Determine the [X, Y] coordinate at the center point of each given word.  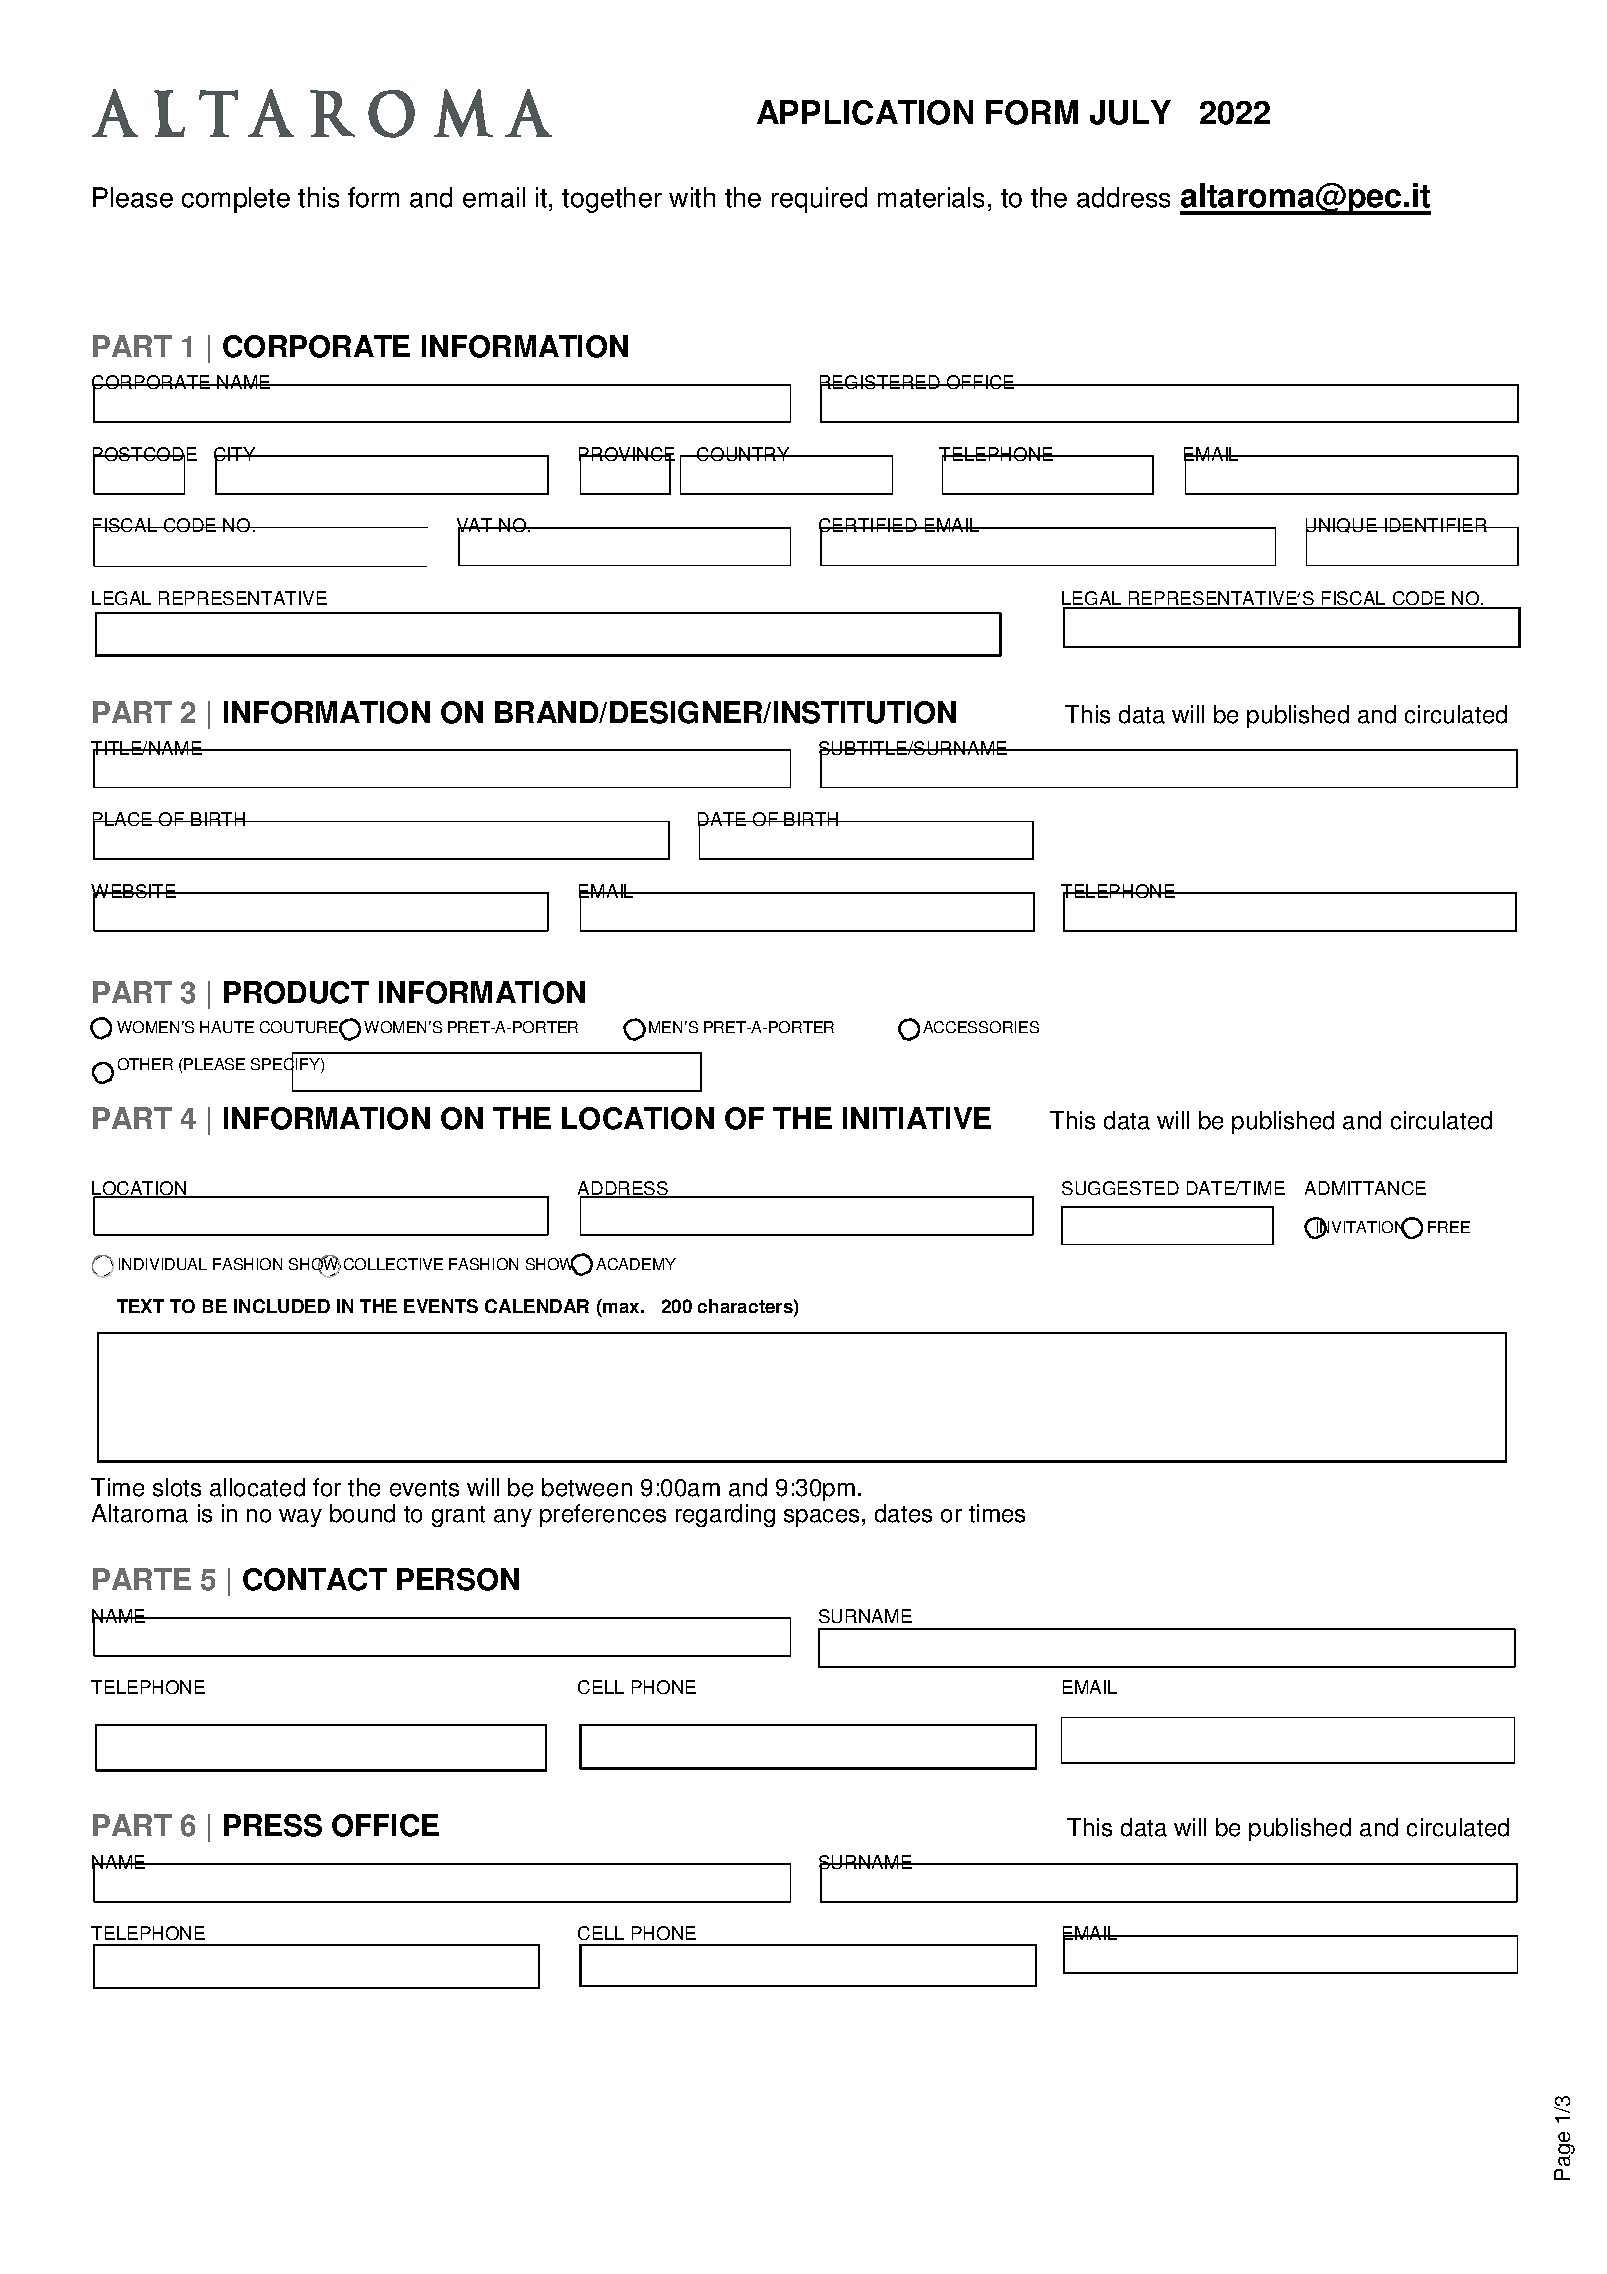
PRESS [273, 1825]
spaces [821, 1518]
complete [236, 200]
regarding [725, 1515]
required [819, 200]
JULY [1130, 112]
